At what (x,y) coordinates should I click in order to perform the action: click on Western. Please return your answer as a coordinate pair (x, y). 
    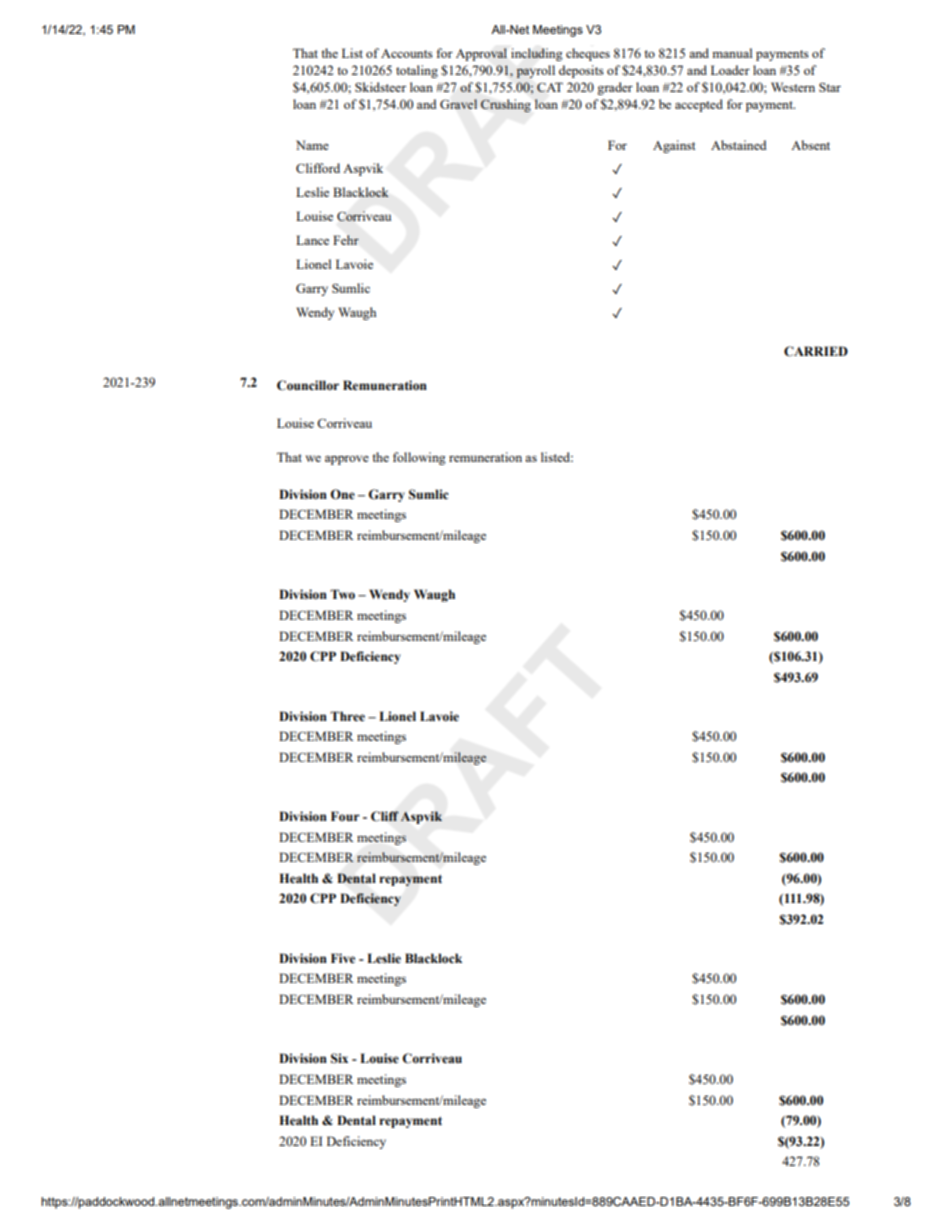
    Looking at the image, I should click on (793, 87).
